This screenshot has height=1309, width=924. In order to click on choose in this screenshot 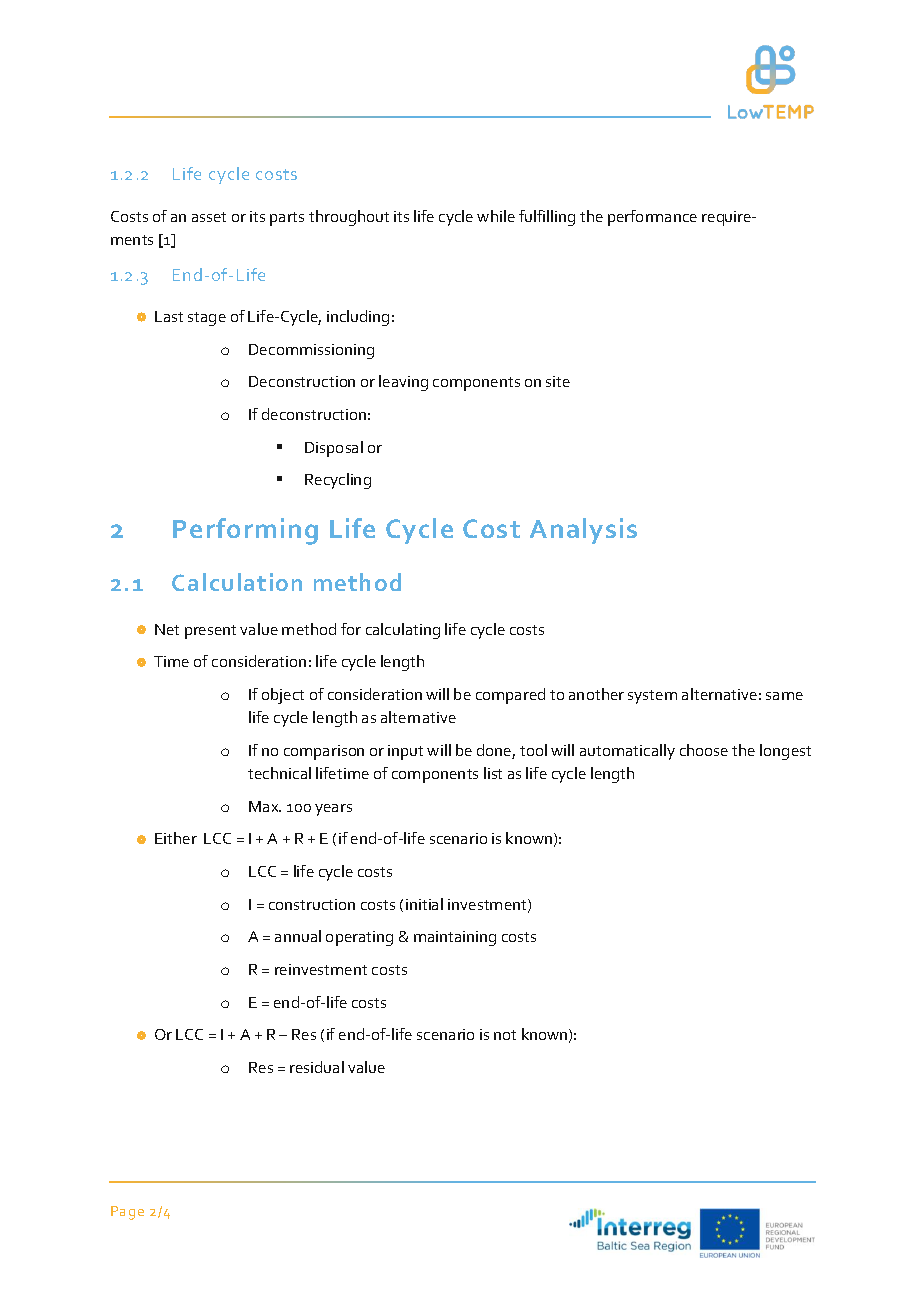, I will do `click(704, 750)`.
